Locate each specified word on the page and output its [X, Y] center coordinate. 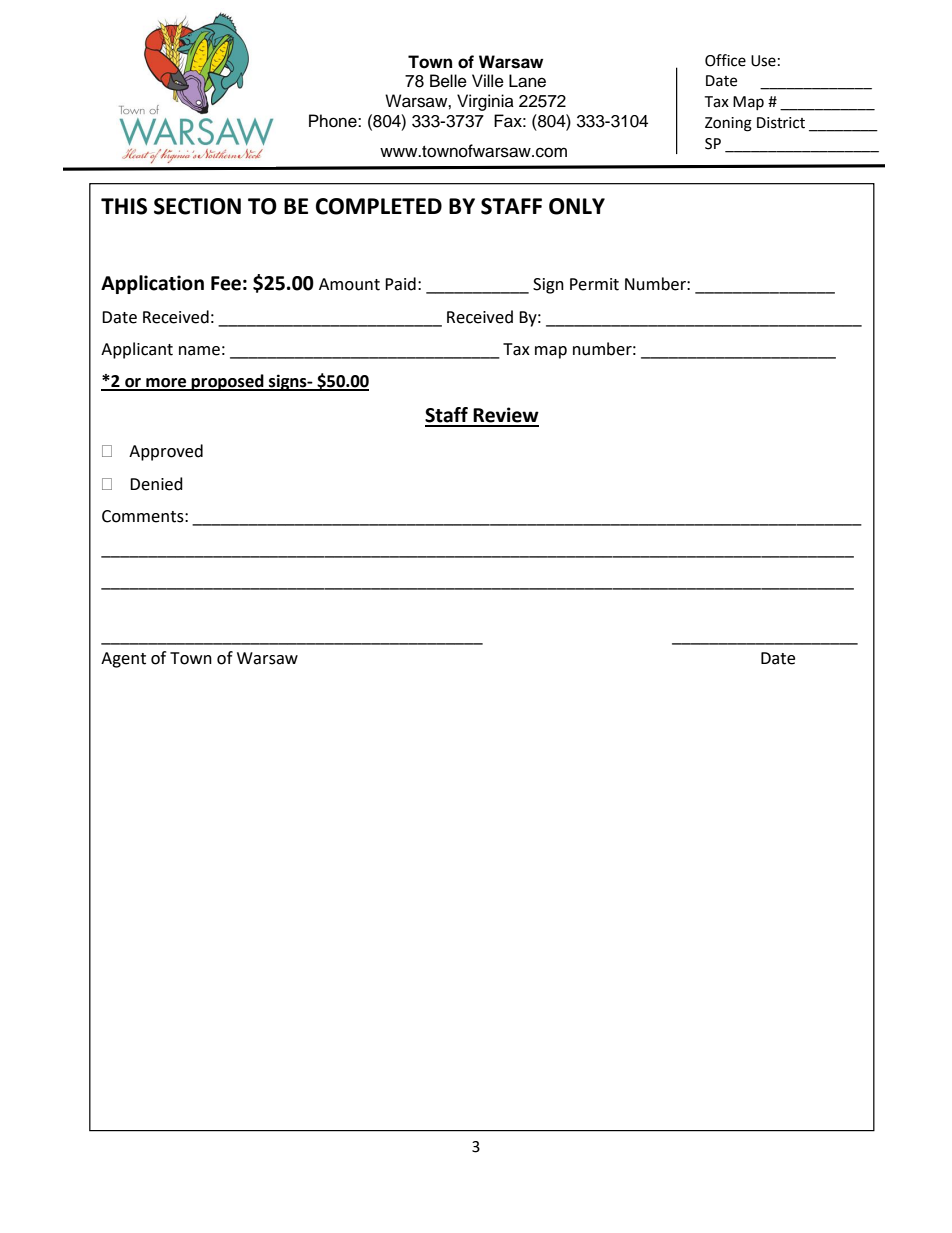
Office [725, 60]
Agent [123, 660]
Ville [488, 81]
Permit [594, 284]
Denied [156, 484]
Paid [400, 284]
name [199, 351]
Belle [448, 81]
